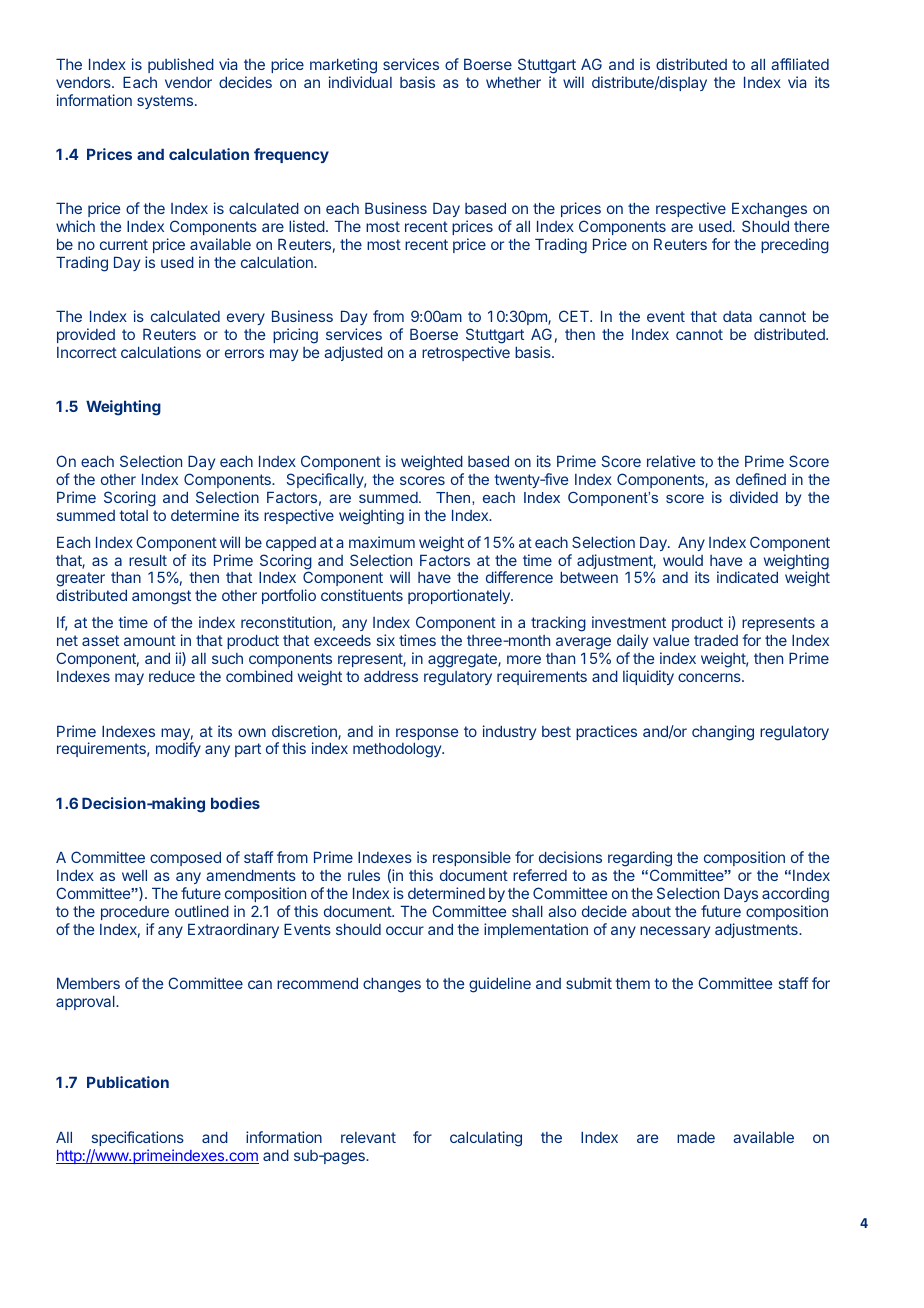 This screenshot has width=924, height=1308. What do you see at coordinates (747, 577) in the screenshot?
I see `indicated` at bounding box center [747, 577].
